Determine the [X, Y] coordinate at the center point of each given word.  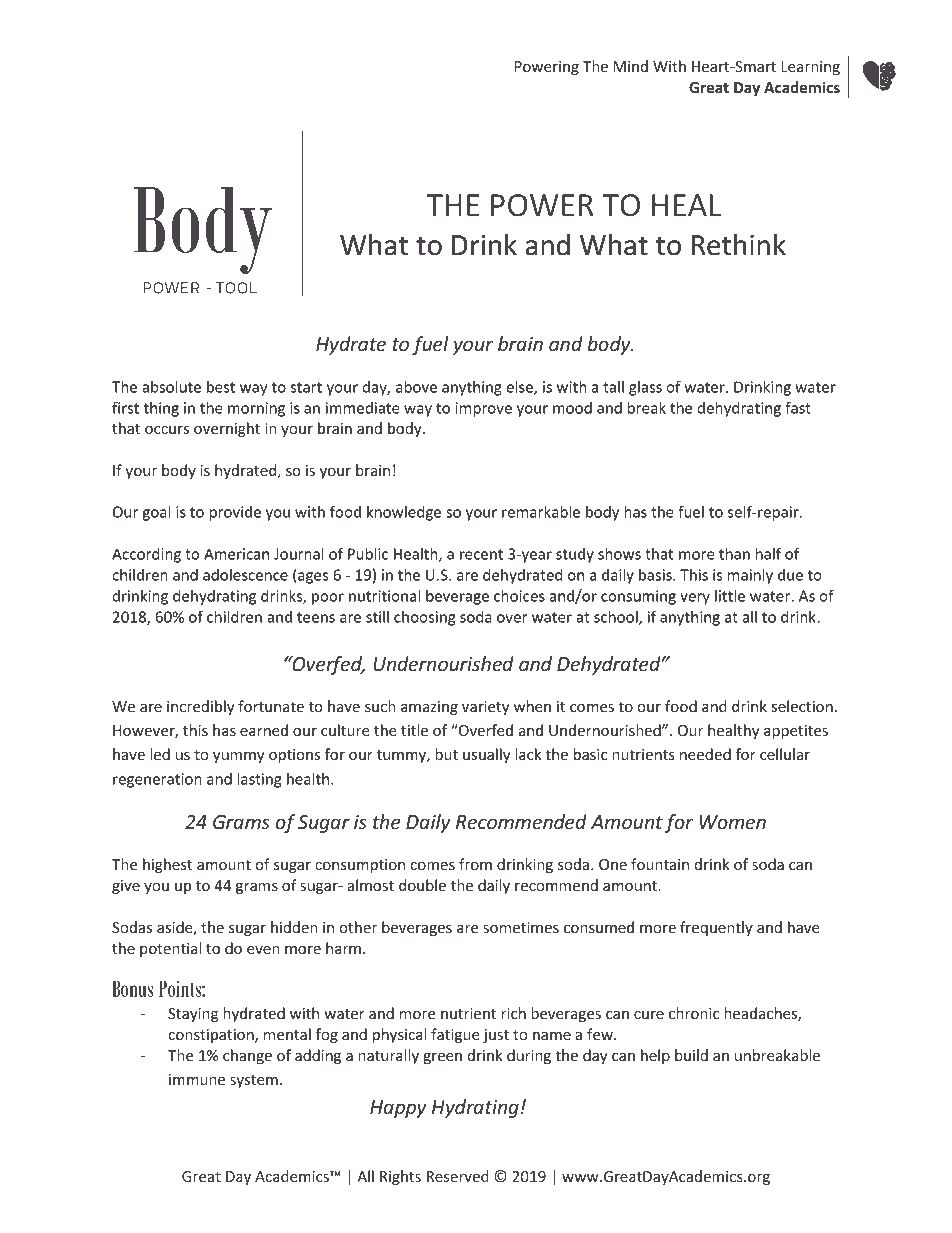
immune [197, 1079]
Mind [631, 66]
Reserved [458, 1176]
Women [733, 822]
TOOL [236, 288]
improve [484, 409]
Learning [810, 68]
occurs [167, 430]
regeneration [157, 780]
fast [798, 407]
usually [486, 755]
